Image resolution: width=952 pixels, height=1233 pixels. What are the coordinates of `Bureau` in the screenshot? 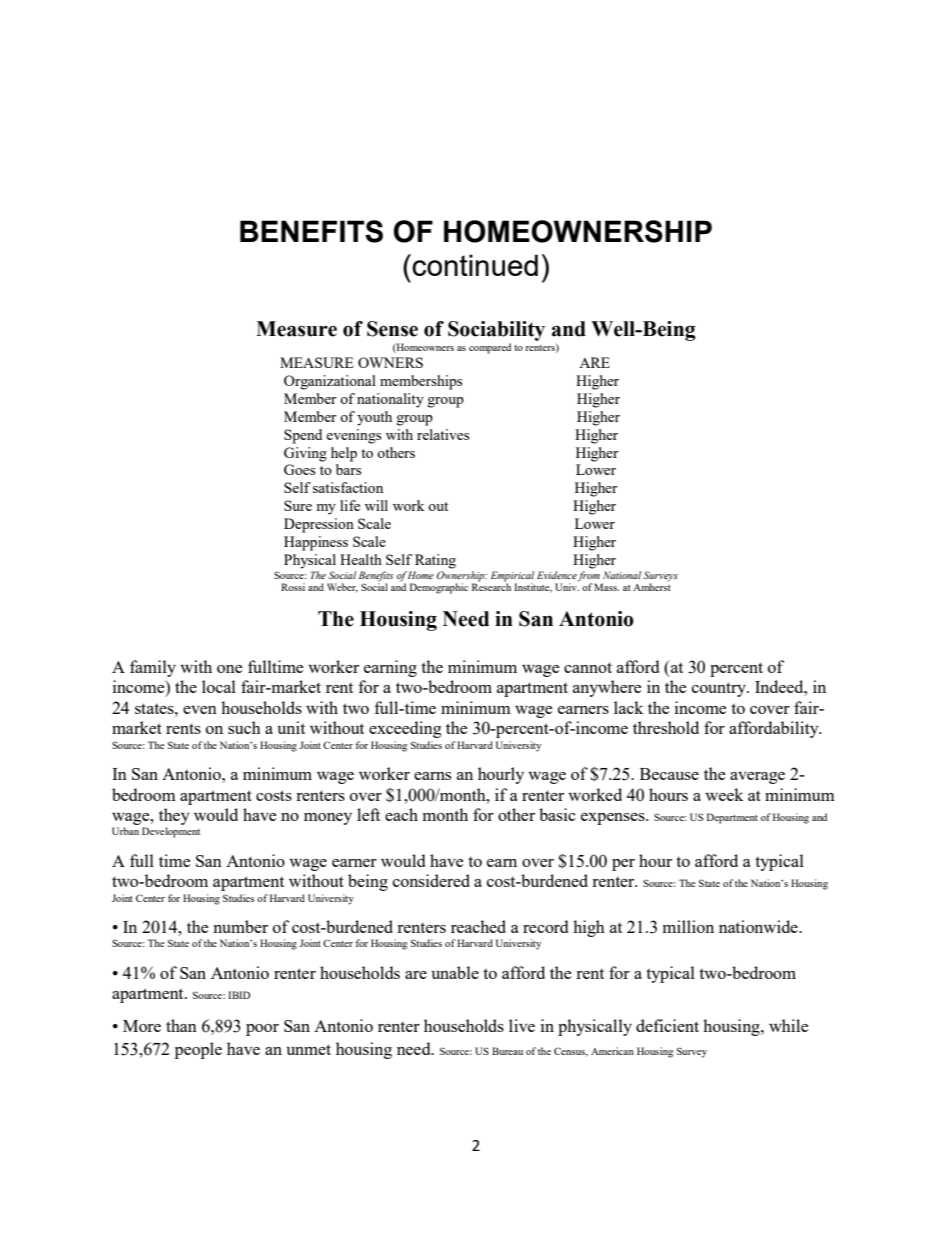 It's located at (507, 1051).
